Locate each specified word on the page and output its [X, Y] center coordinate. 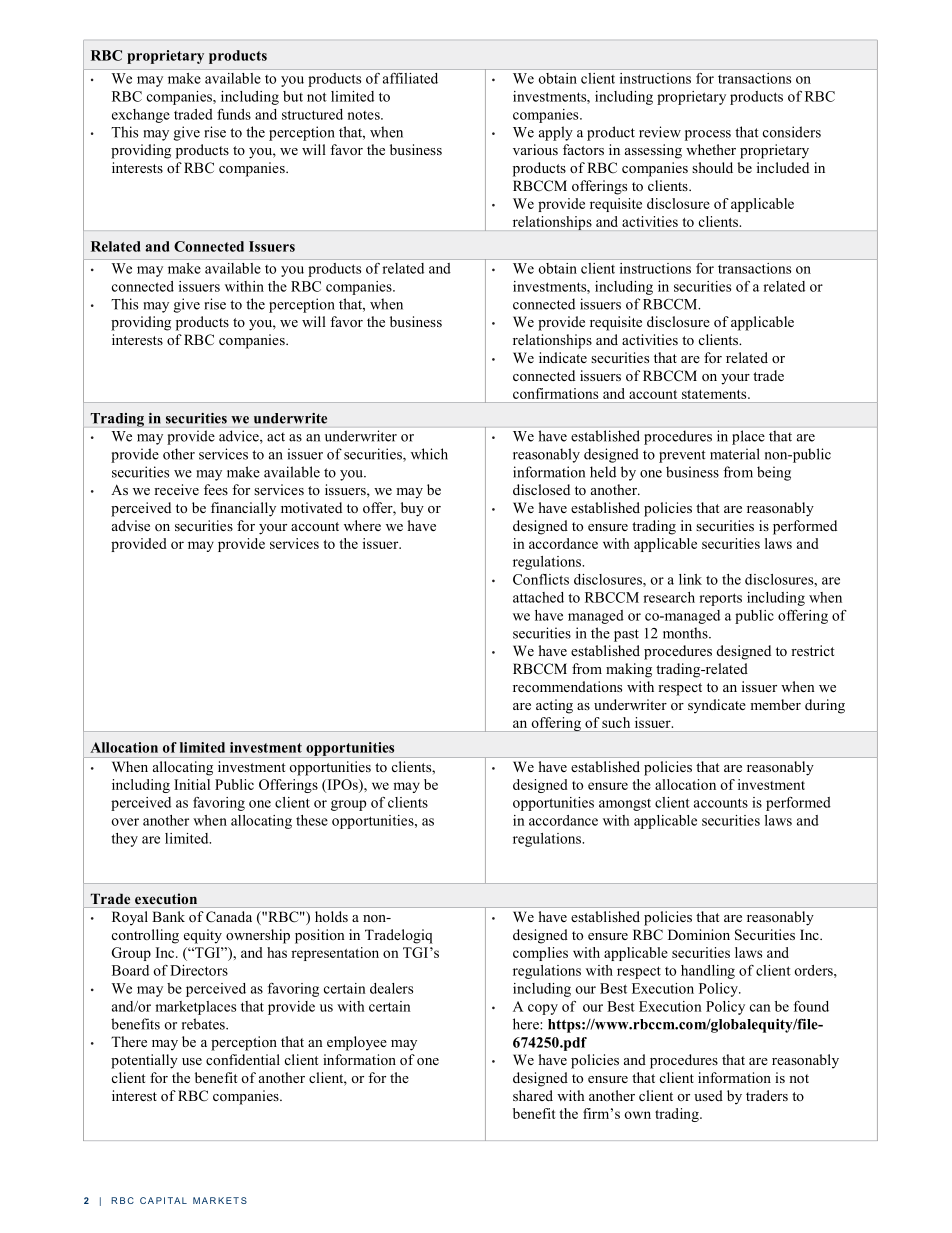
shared [533, 1095]
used [708, 1095]
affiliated [410, 78]
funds [234, 114]
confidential [243, 1059]
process [708, 135]
